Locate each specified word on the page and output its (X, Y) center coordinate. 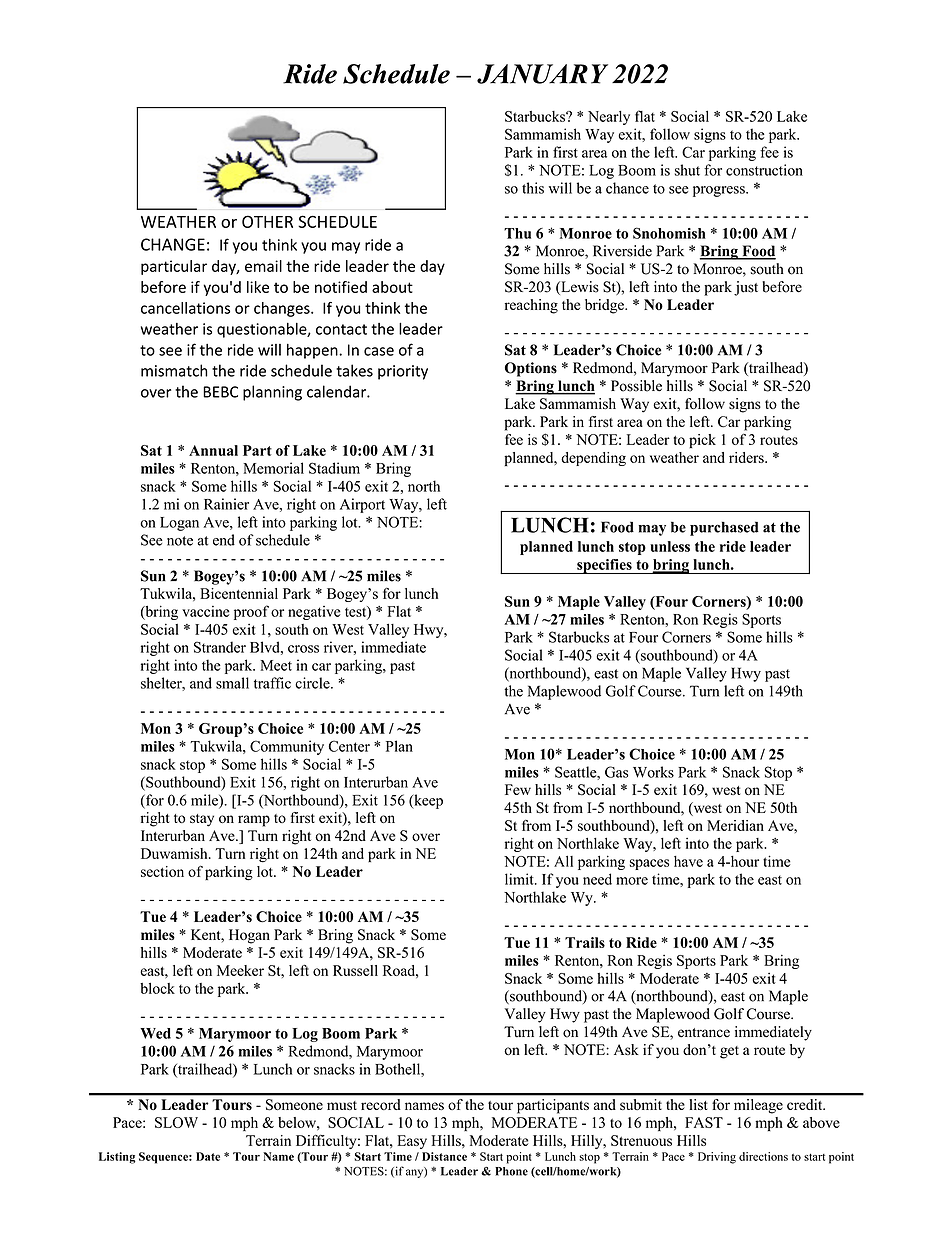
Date (208, 1156)
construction (764, 170)
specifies (604, 566)
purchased (724, 528)
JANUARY (542, 74)
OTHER (267, 221)
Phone (511, 1171)
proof (251, 612)
